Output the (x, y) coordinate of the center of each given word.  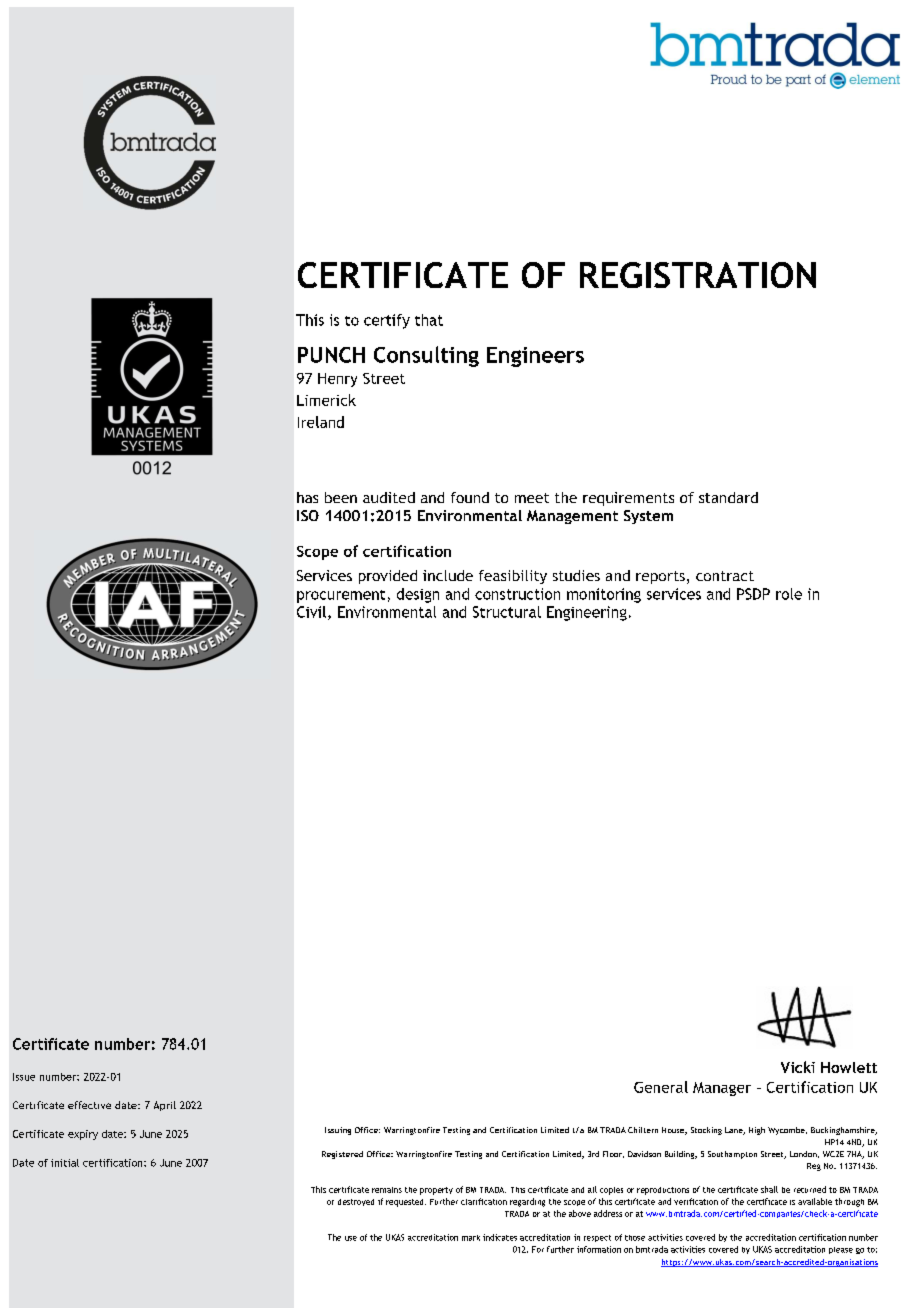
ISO (308, 515)
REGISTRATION (698, 275)
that (429, 320)
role (789, 594)
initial (65, 1163)
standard (728, 497)
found (470, 497)
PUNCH (331, 355)
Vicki (798, 1067)
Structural (507, 612)
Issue (24, 1077)
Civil (313, 613)
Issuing (338, 1131)
